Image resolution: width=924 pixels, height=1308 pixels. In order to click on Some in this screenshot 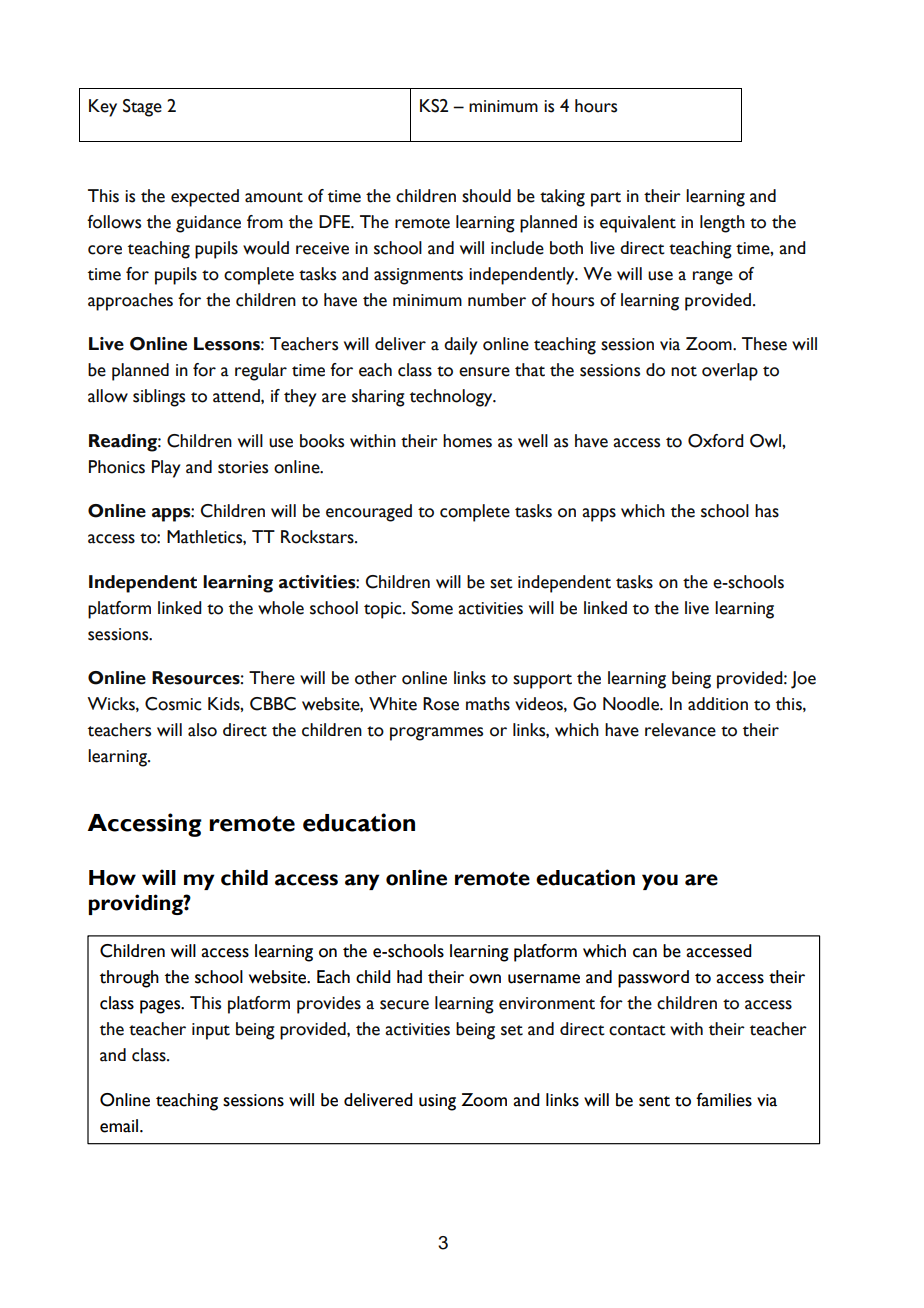, I will do `click(432, 608)`.
